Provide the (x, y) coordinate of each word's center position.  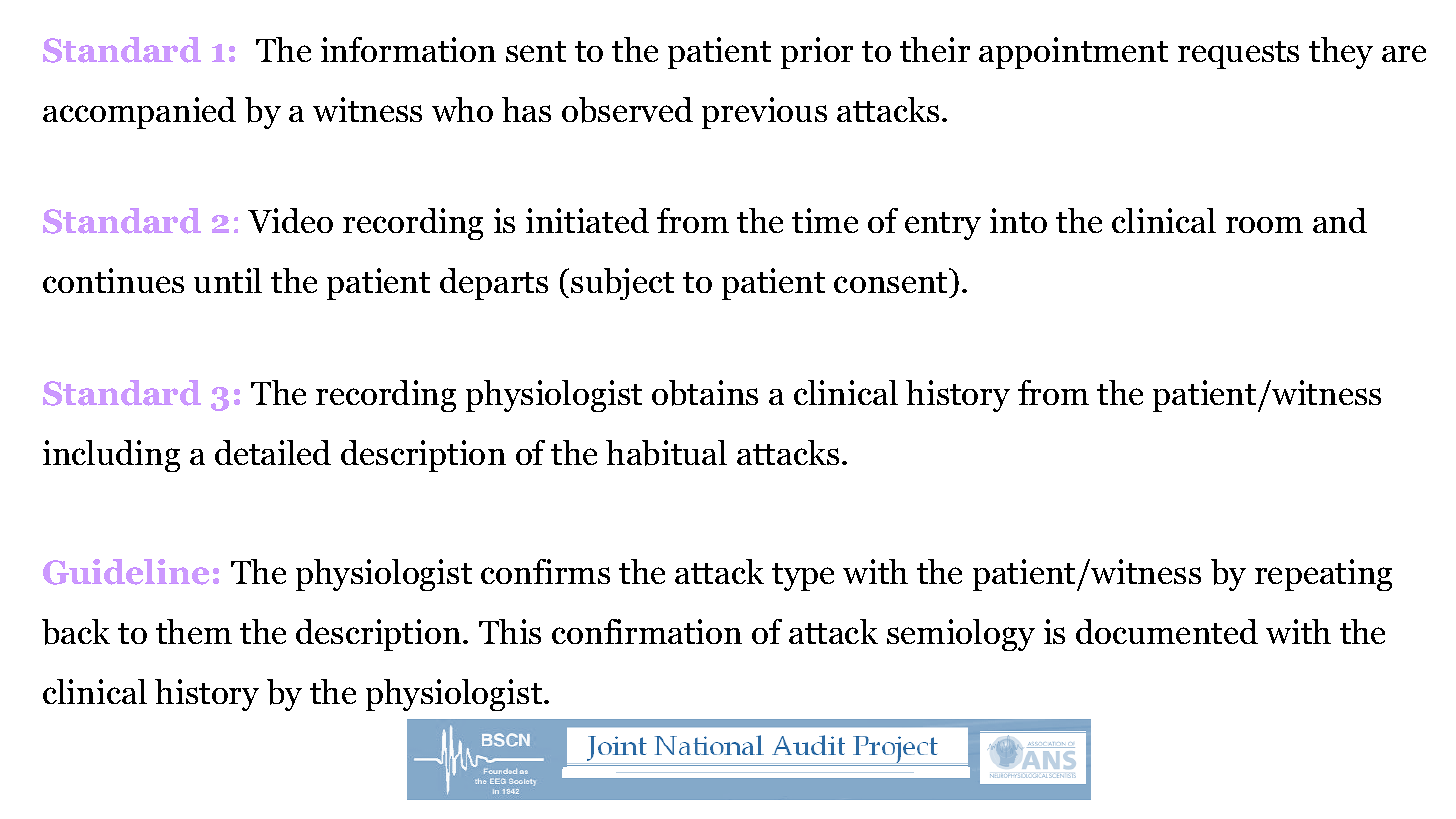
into (1018, 220)
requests (1238, 55)
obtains (705, 393)
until (228, 280)
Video (290, 220)
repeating (1323, 575)
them (194, 631)
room (1264, 225)
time (825, 220)
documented (1167, 631)
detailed (273, 452)
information (408, 49)
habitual (666, 453)
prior (817, 53)
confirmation (647, 631)
